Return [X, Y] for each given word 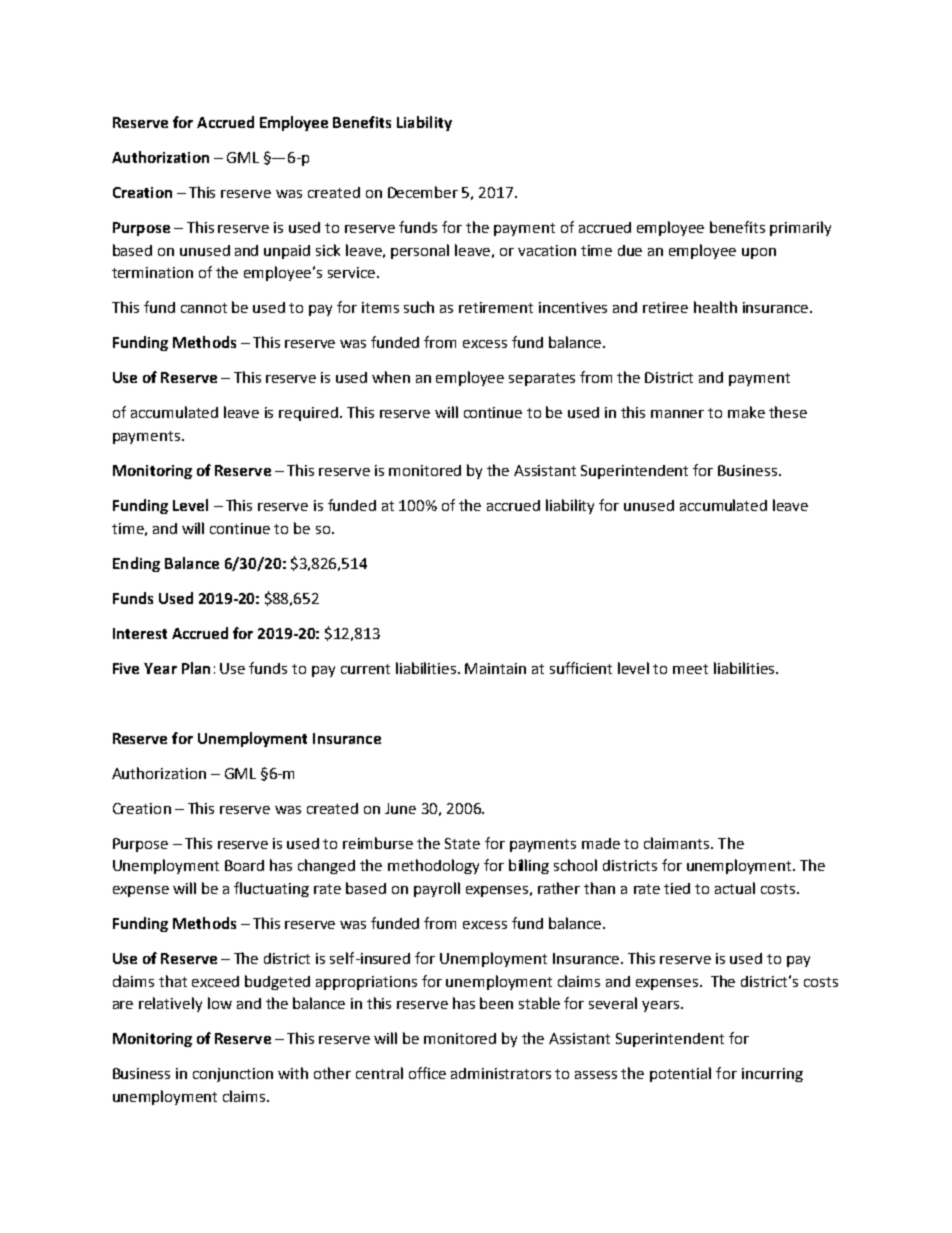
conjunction [233, 1075]
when [391, 377]
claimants [678, 843]
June [400, 808]
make [746, 412]
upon [759, 253]
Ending [136, 564]
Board [244, 865]
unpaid [287, 252]
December [423, 192]
